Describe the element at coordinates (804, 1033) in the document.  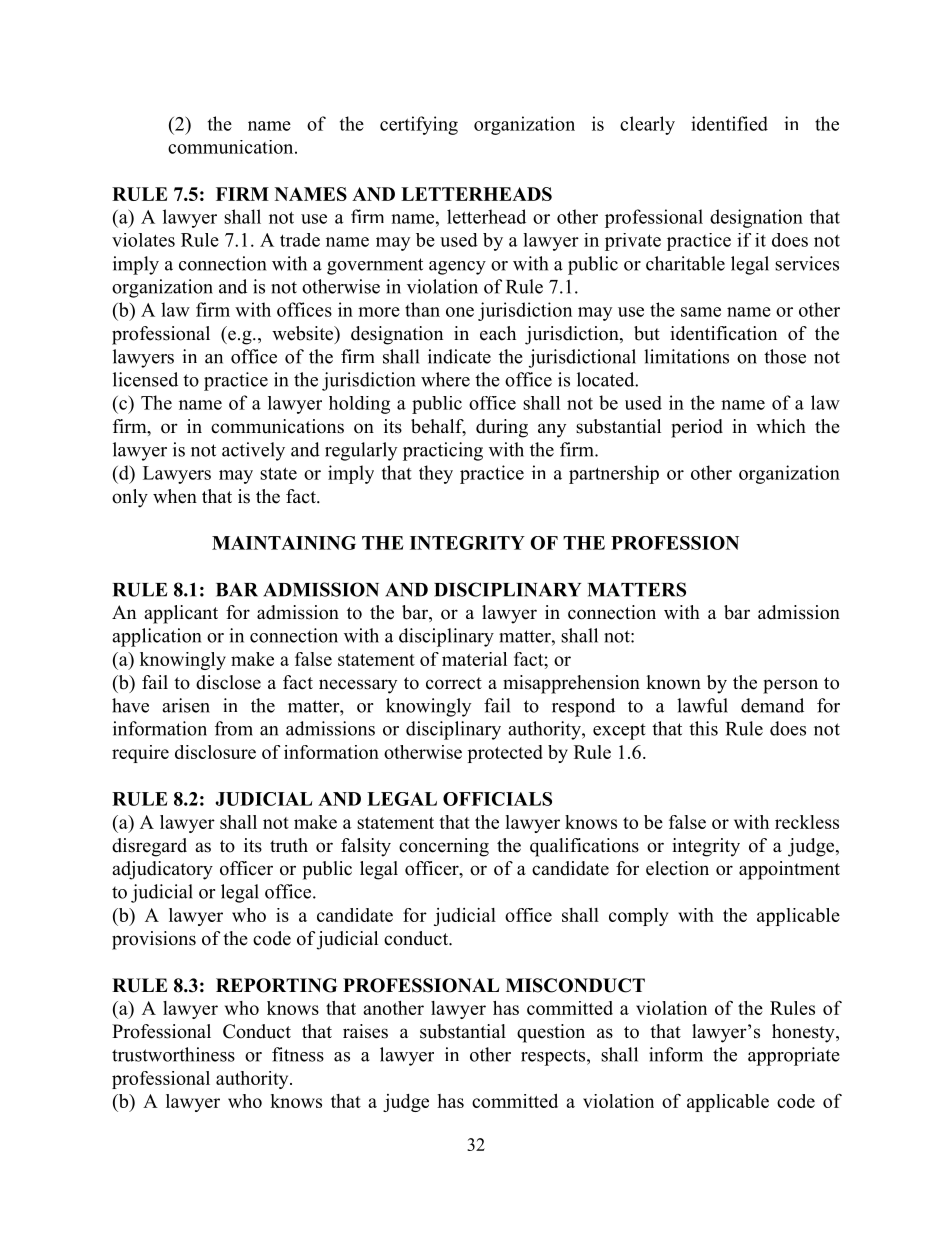
I see `honesty` at that location.
